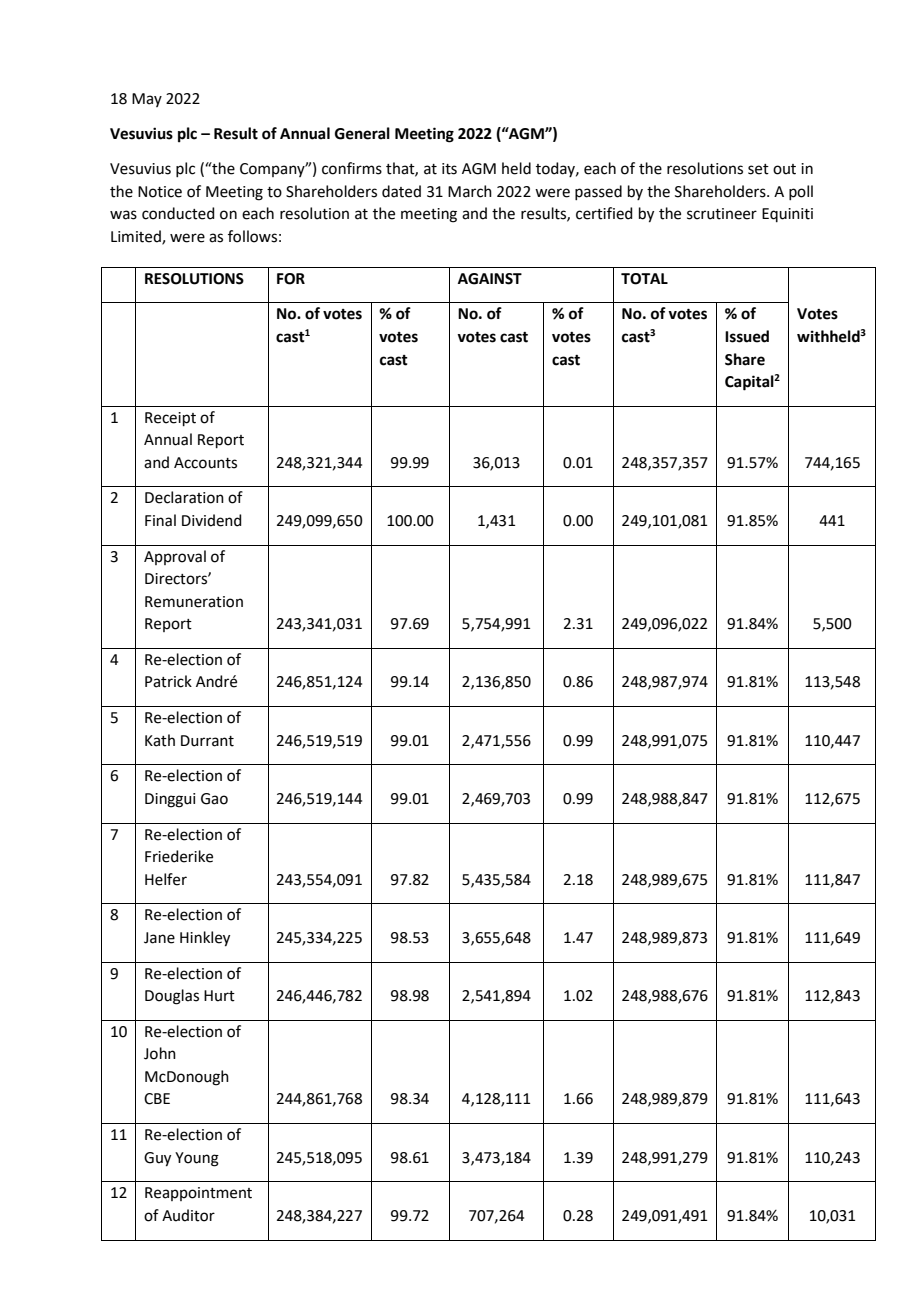  What do you see at coordinates (207, 741) in the screenshot?
I see `Durrant` at bounding box center [207, 741].
